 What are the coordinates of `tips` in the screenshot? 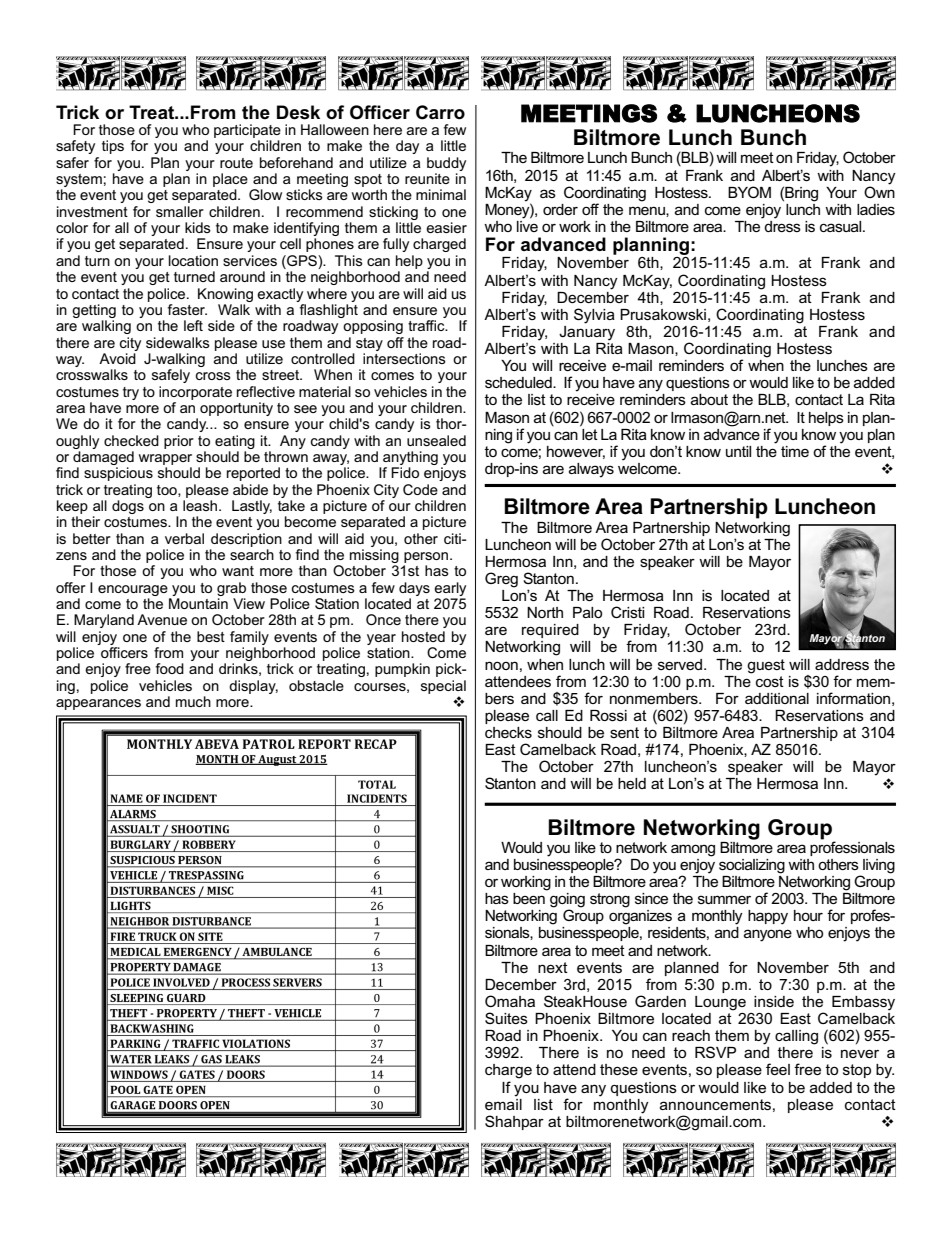 It's located at (113, 147).
